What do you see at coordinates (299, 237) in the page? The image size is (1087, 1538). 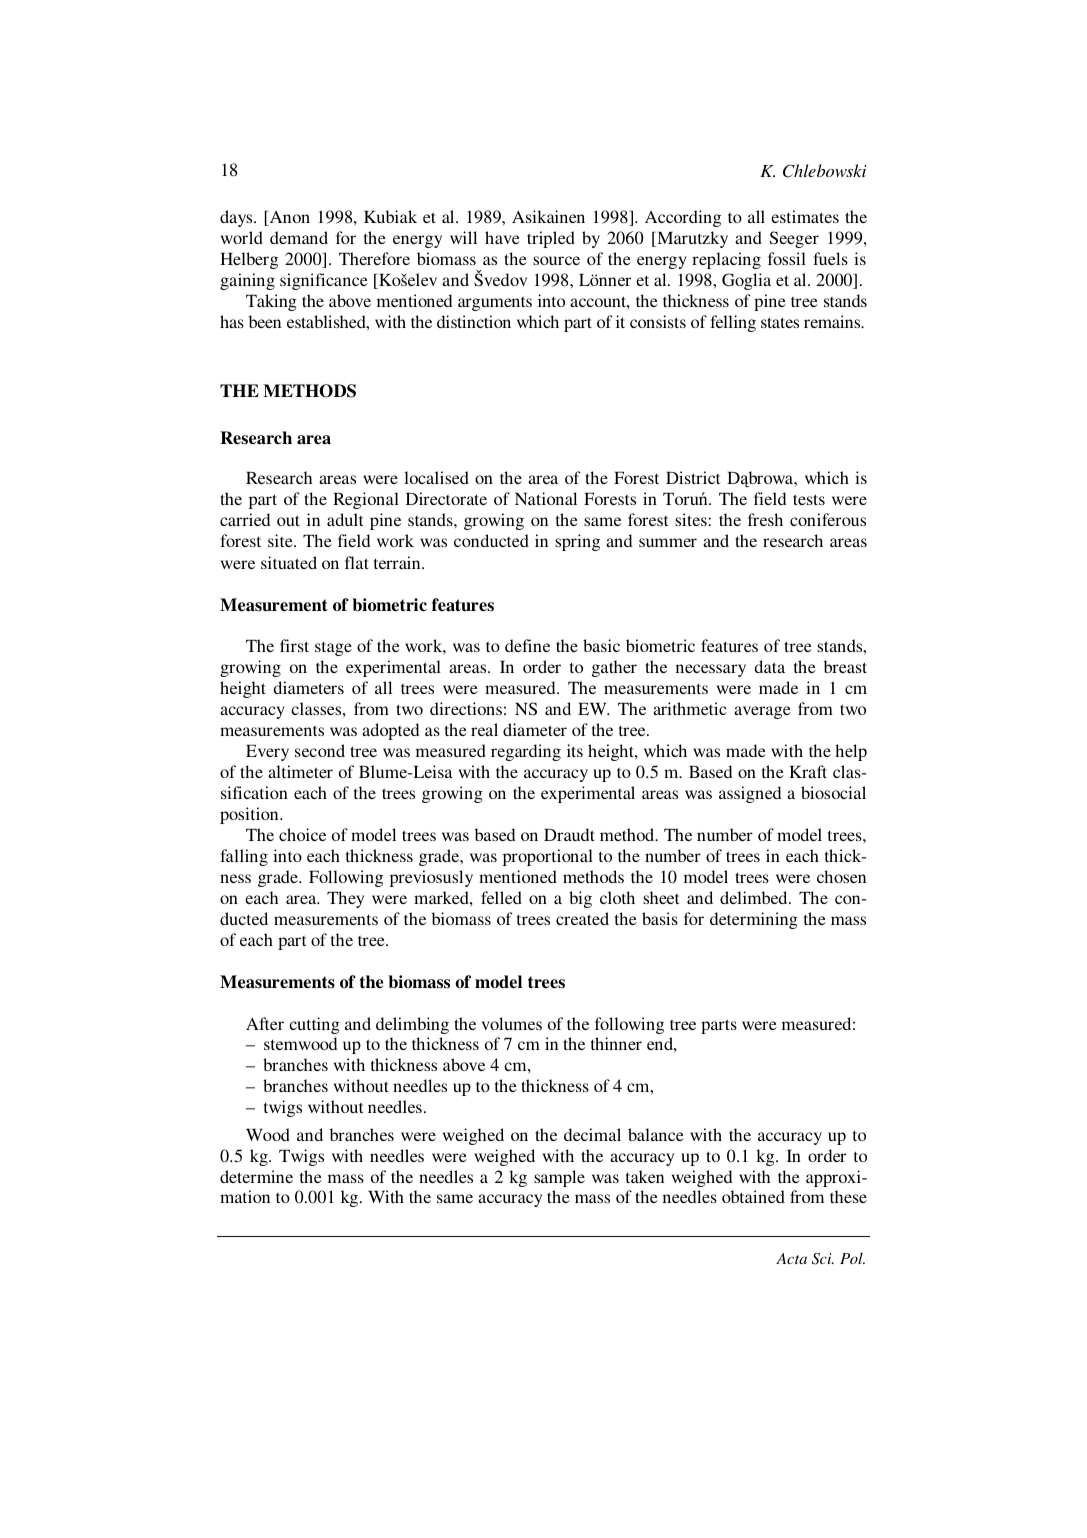 I see `demand` at bounding box center [299, 237].
